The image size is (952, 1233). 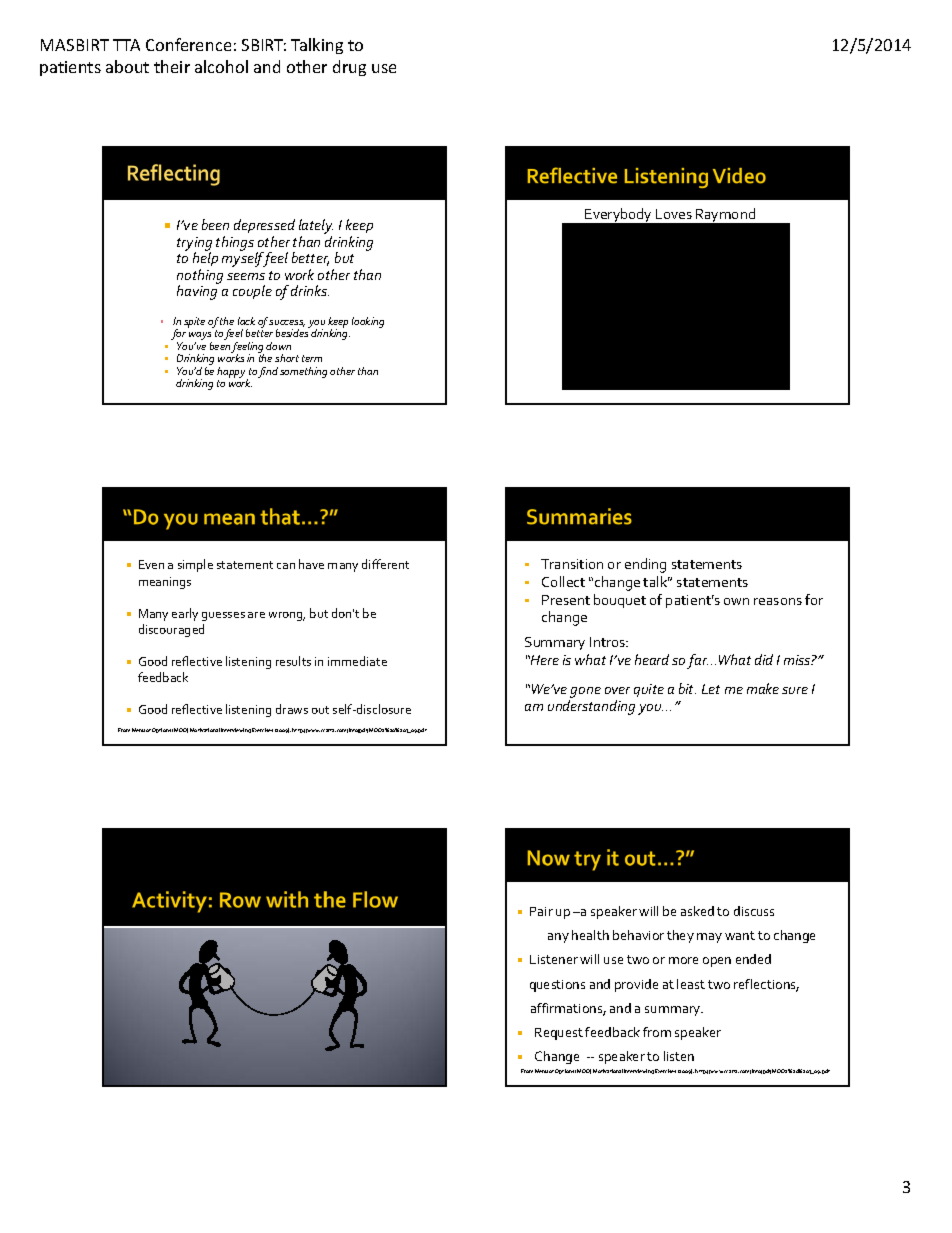 What do you see at coordinates (385, 564) in the screenshot?
I see `different` at bounding box center [385, 564].
